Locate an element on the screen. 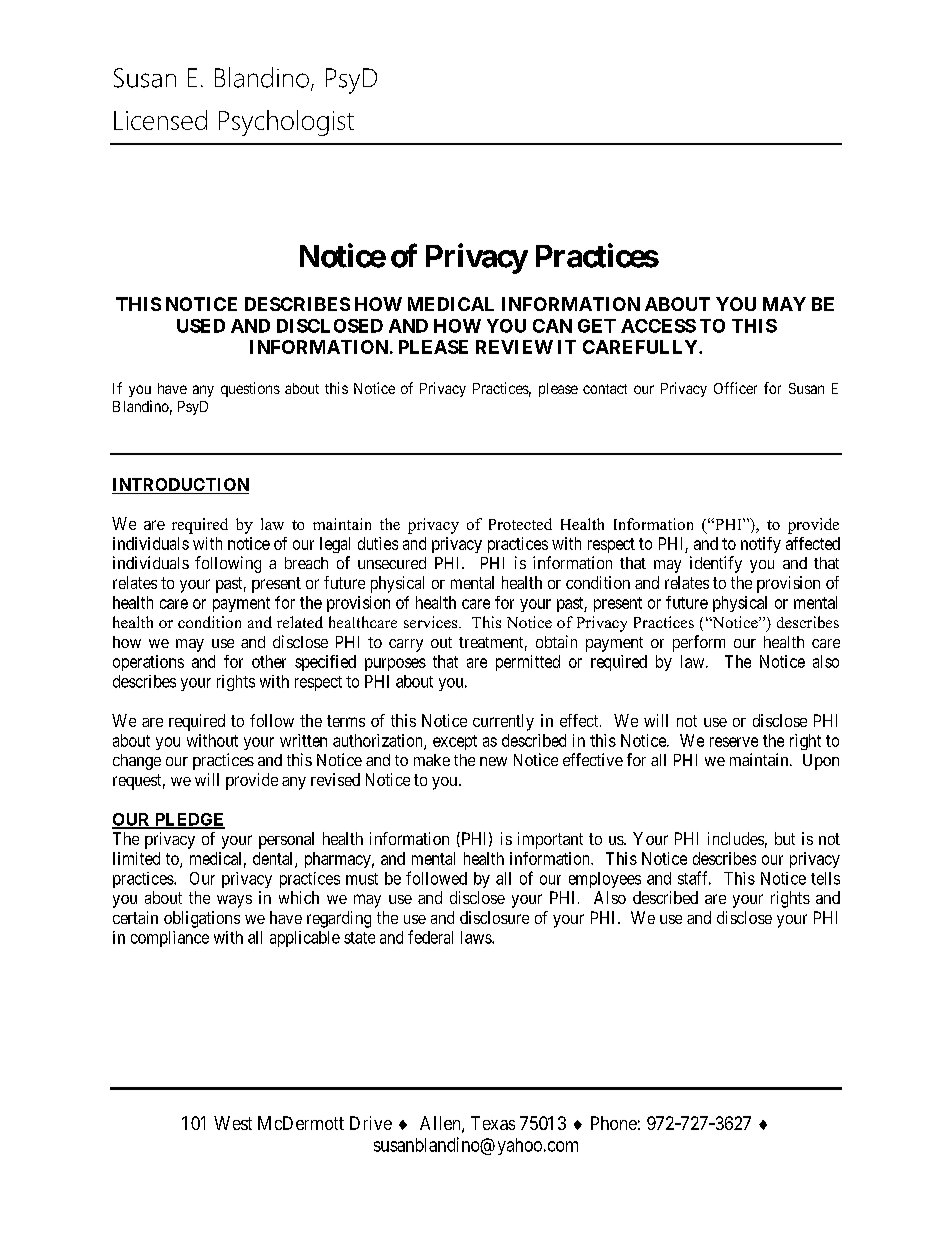 Image resolution: width=952 pixels, height=1233 pixels. Psychologist is located at coordinates (286, 123).
